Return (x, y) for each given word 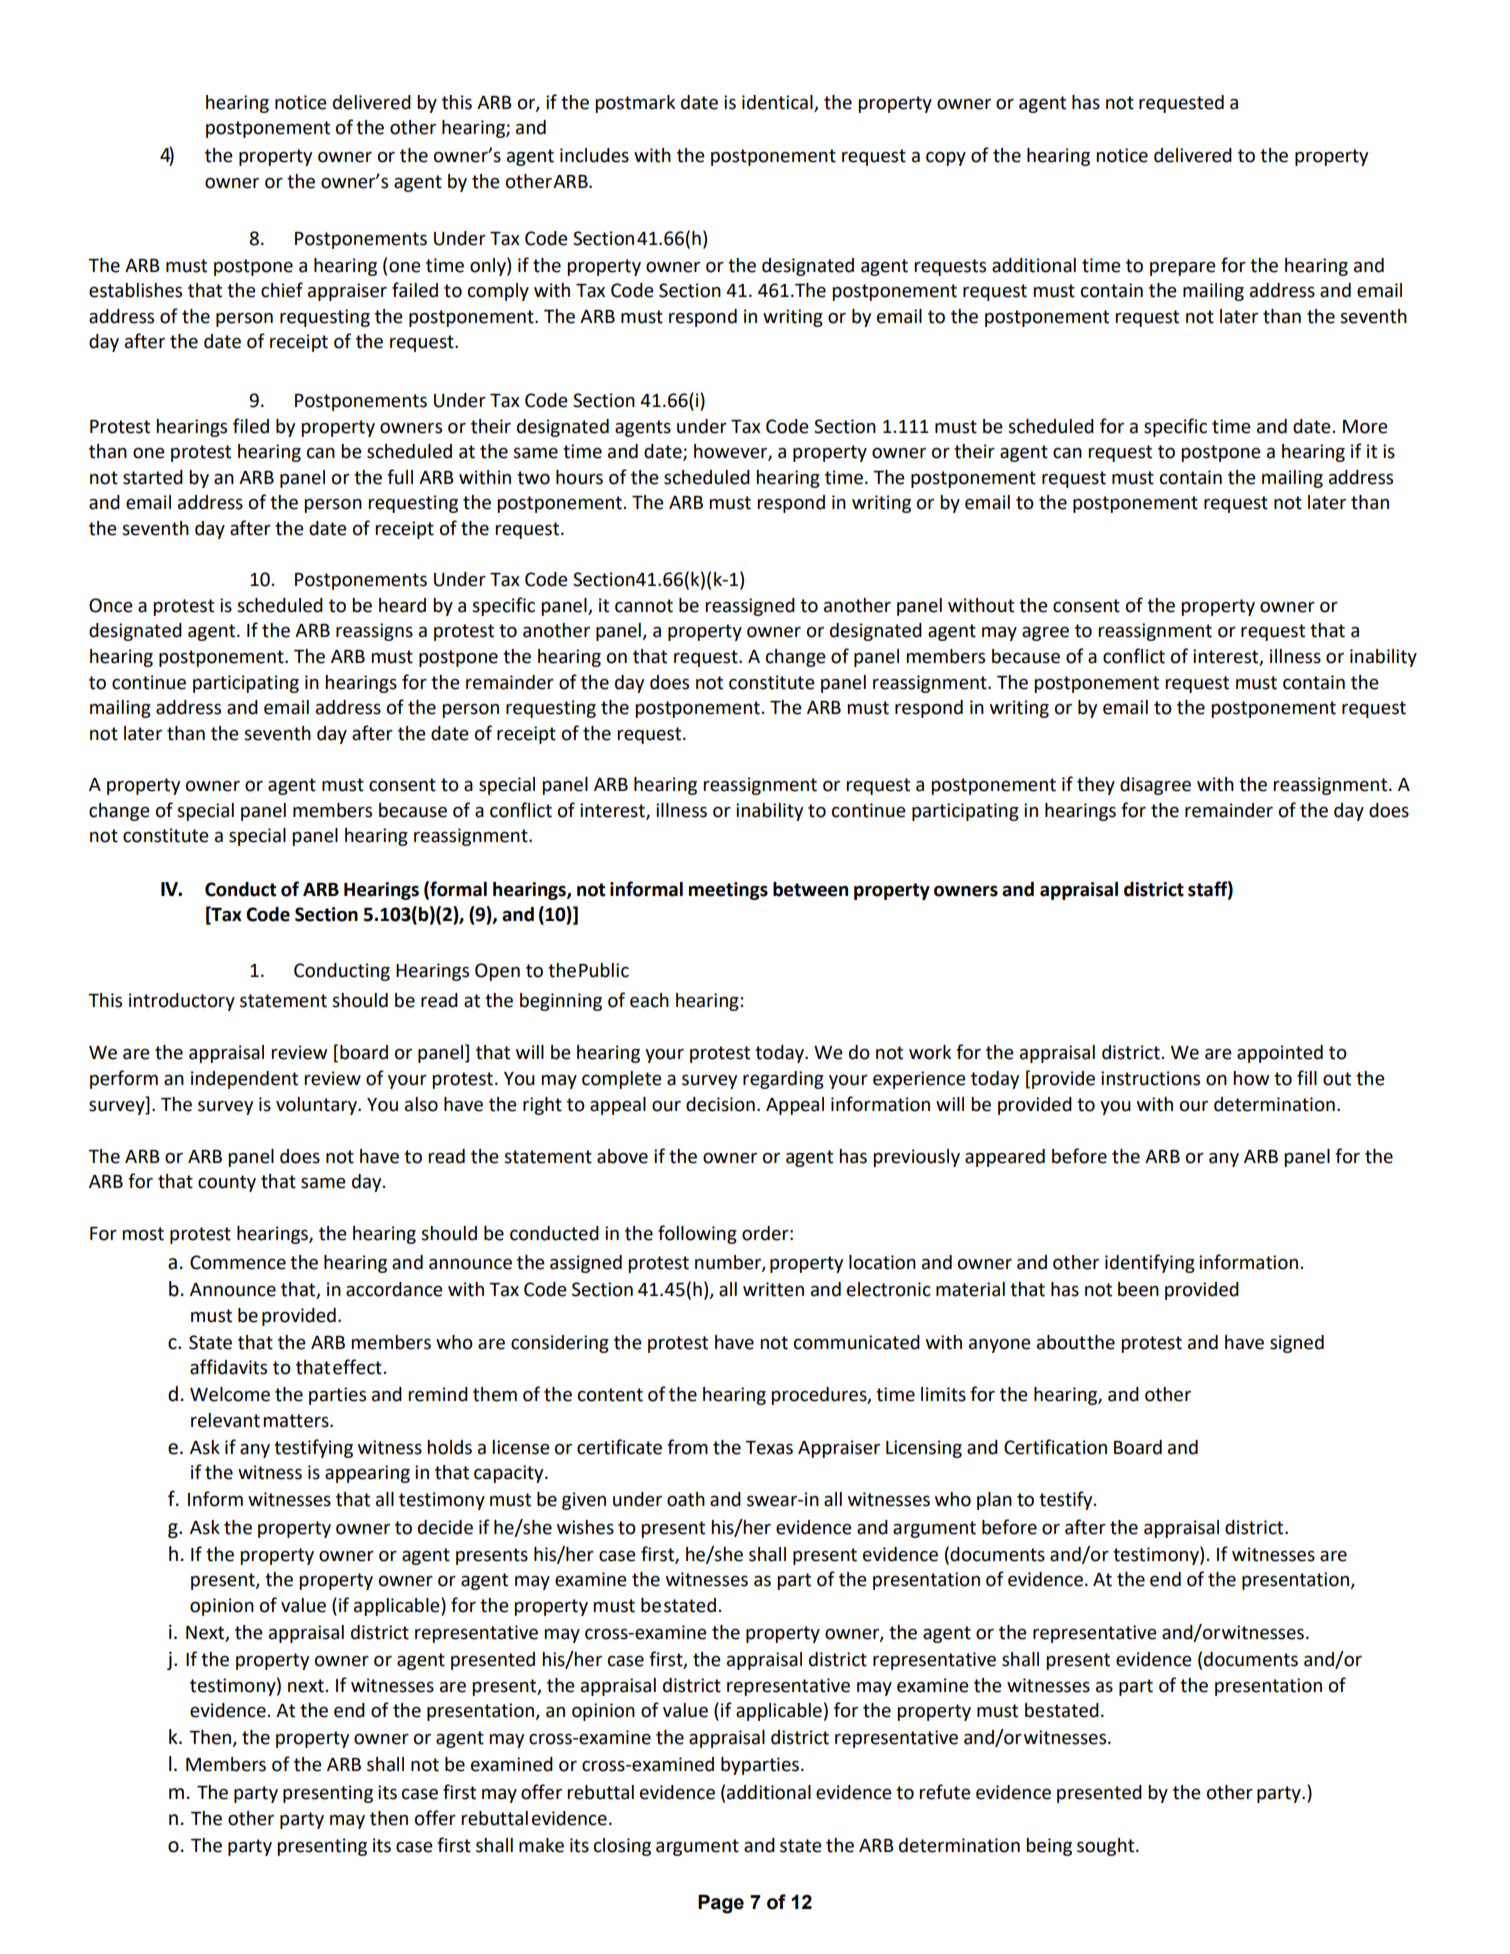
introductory (182, 1002)
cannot (644, 606)
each (649, 1000)
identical (777, 102)
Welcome (230, 1394)
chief (282, 290)
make (541, 1845)
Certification (1055, 1447)
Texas (769, 1448)
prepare (1183, 269)
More (1365, 427)
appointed (1280, 1054)
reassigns (374, 632)
